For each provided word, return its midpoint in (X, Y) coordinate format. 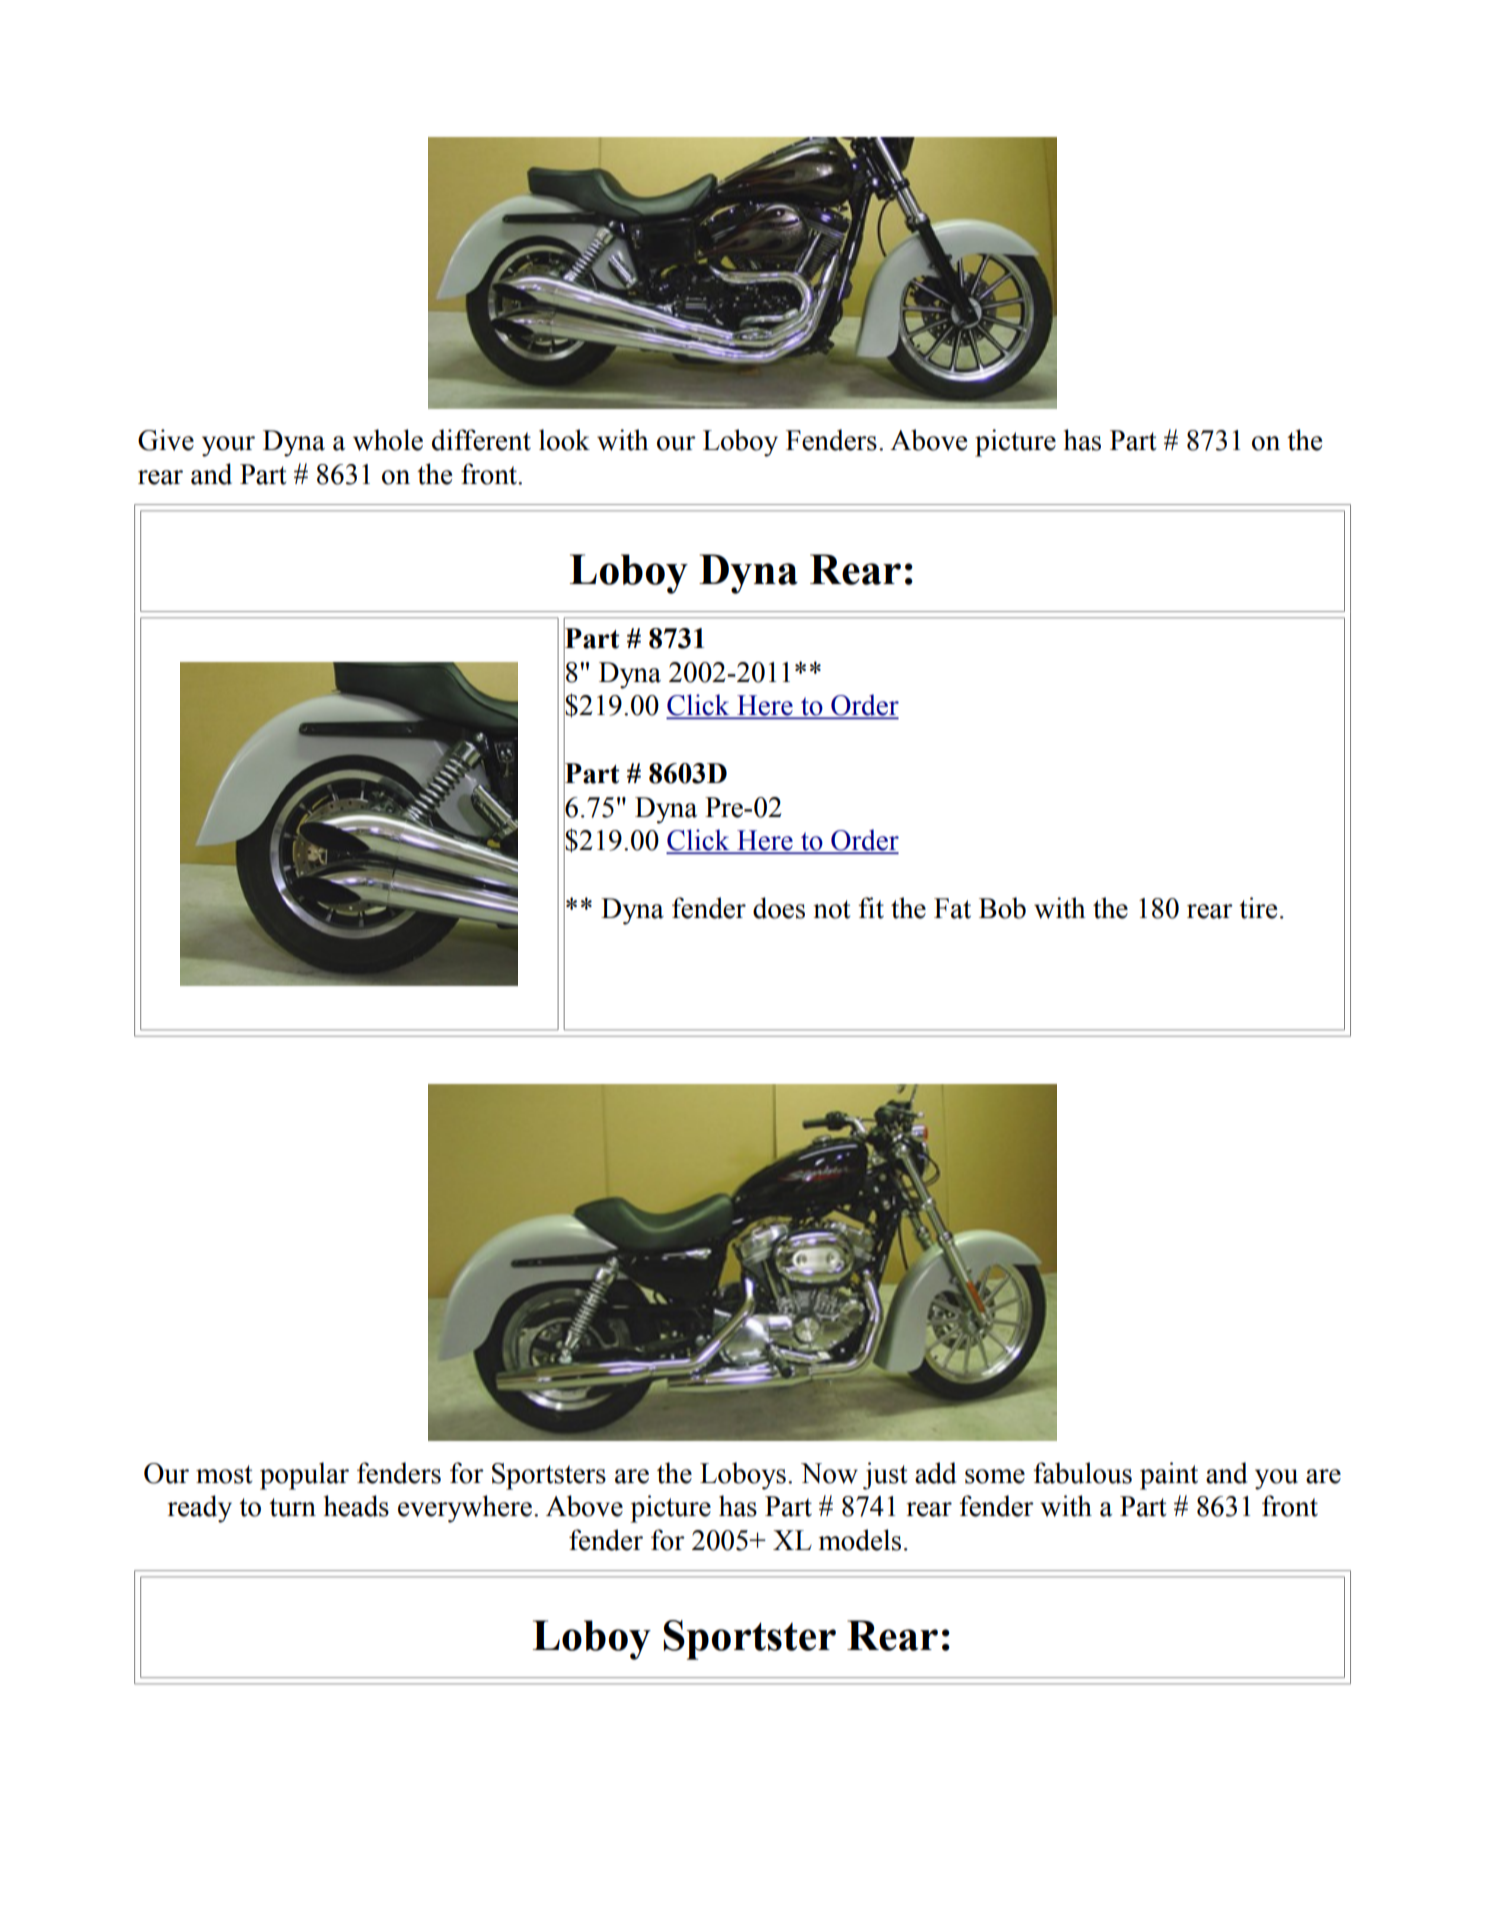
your (228, 446)
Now (829, 1473)
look (564, 440)
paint (1169, 1476)
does (779, 908)
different (481, 440)
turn (292, 1507)
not (832, 909)
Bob (1002, 908)
